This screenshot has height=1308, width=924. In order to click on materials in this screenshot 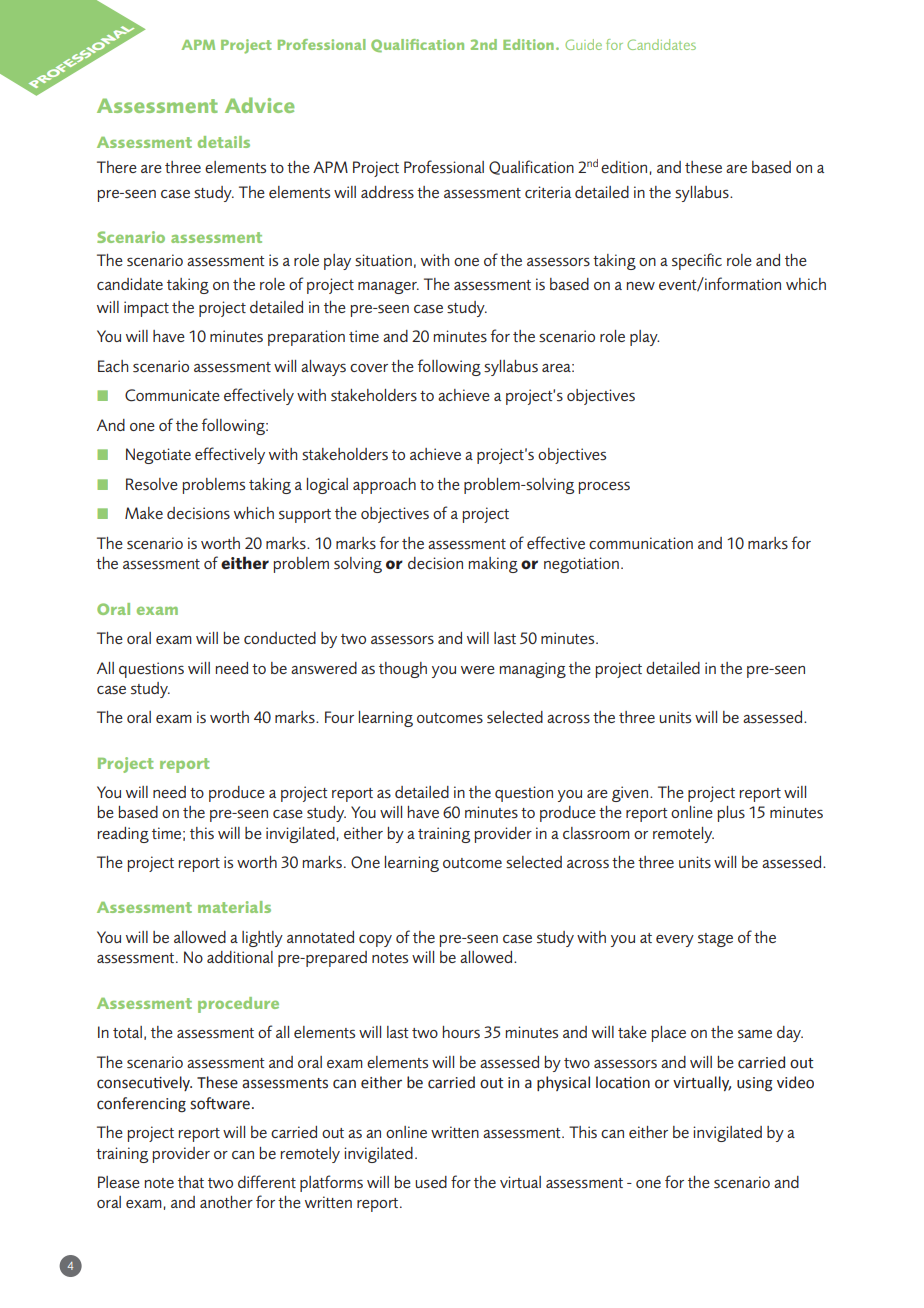, I will do `click(234, 907)`.
